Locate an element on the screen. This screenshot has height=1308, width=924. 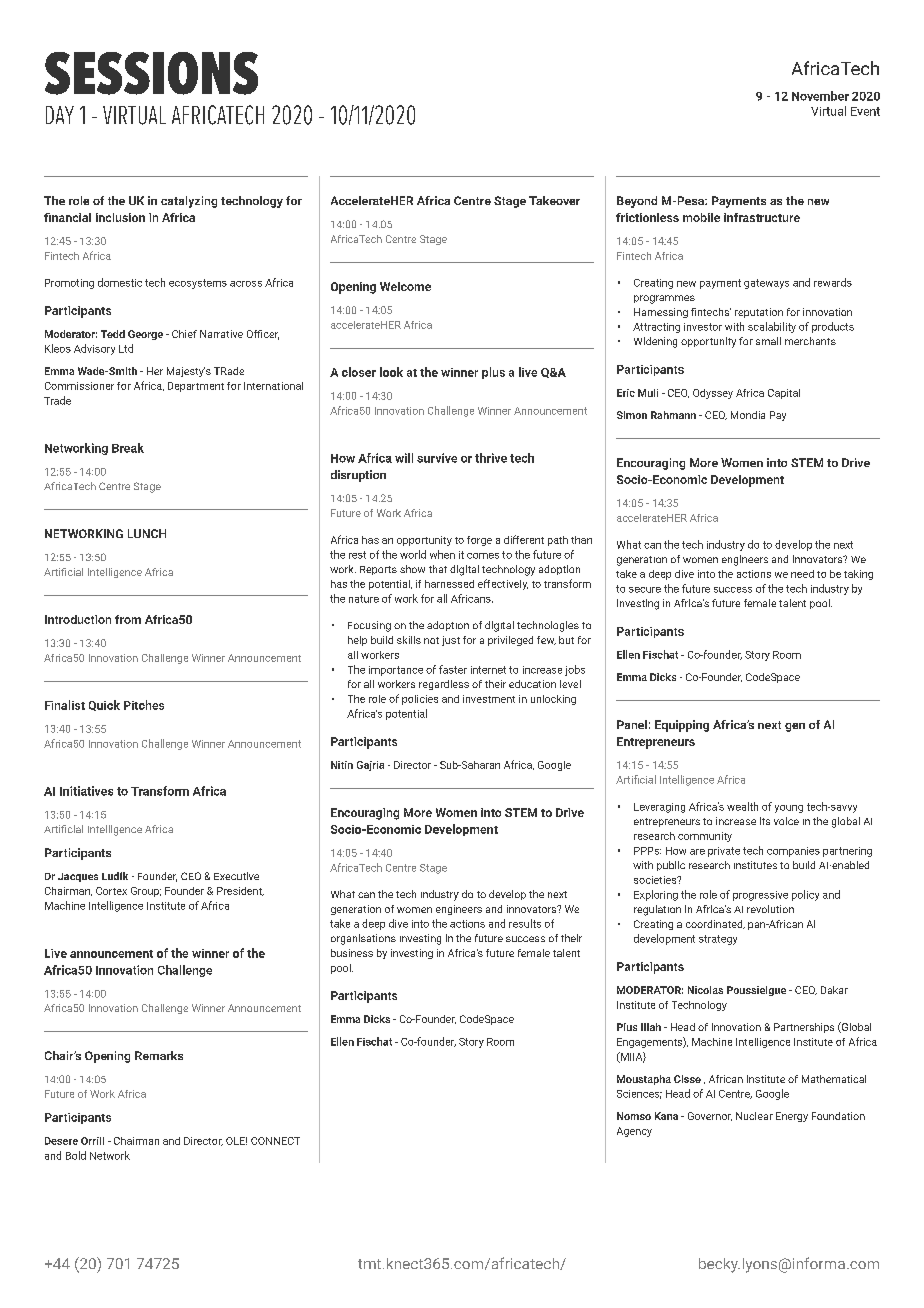
Beyond is located at coordinates (637, 202).
